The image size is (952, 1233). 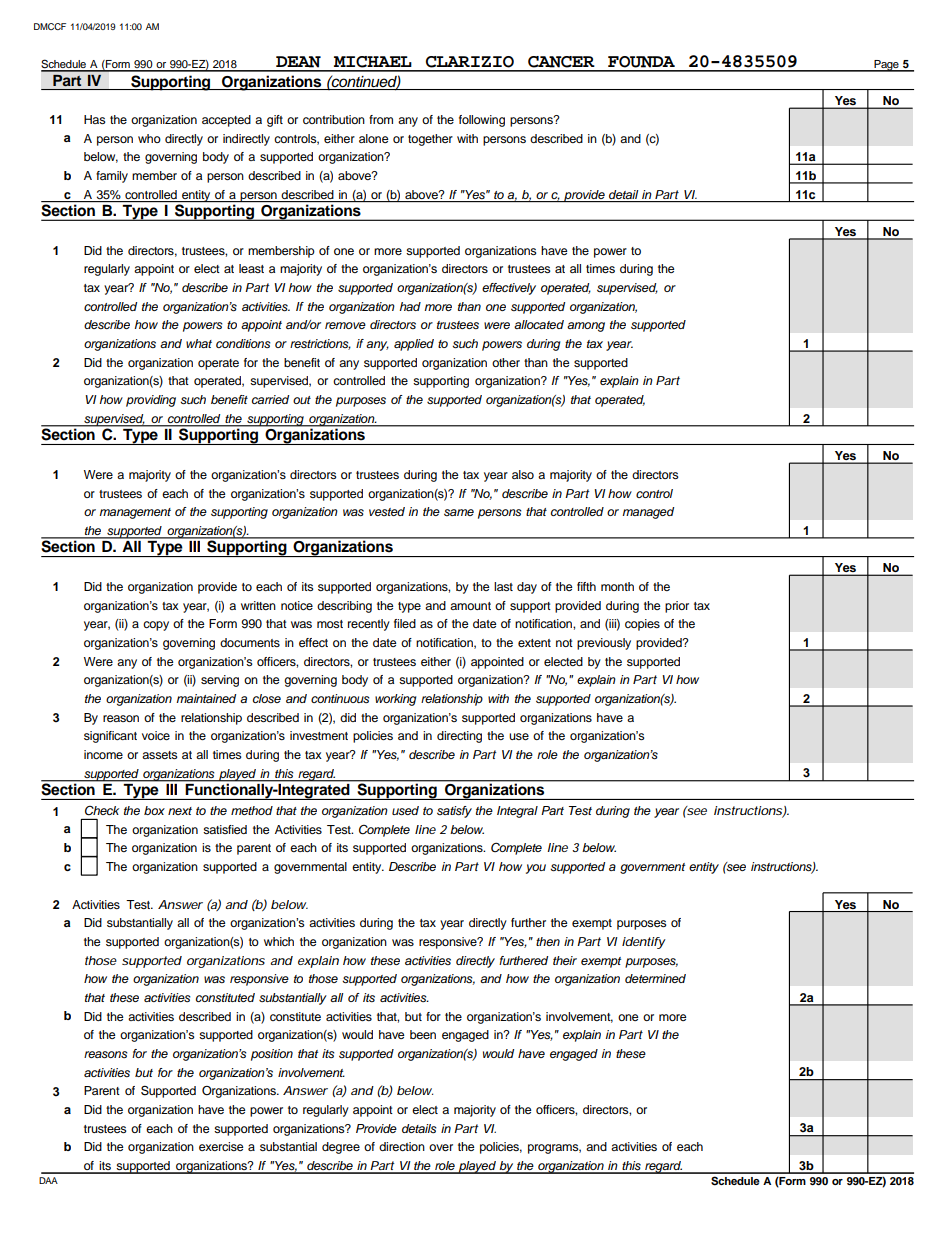 What do you see at coordinates (149, 138) in the page?
I see `who` at bounding box center [149, 138].
